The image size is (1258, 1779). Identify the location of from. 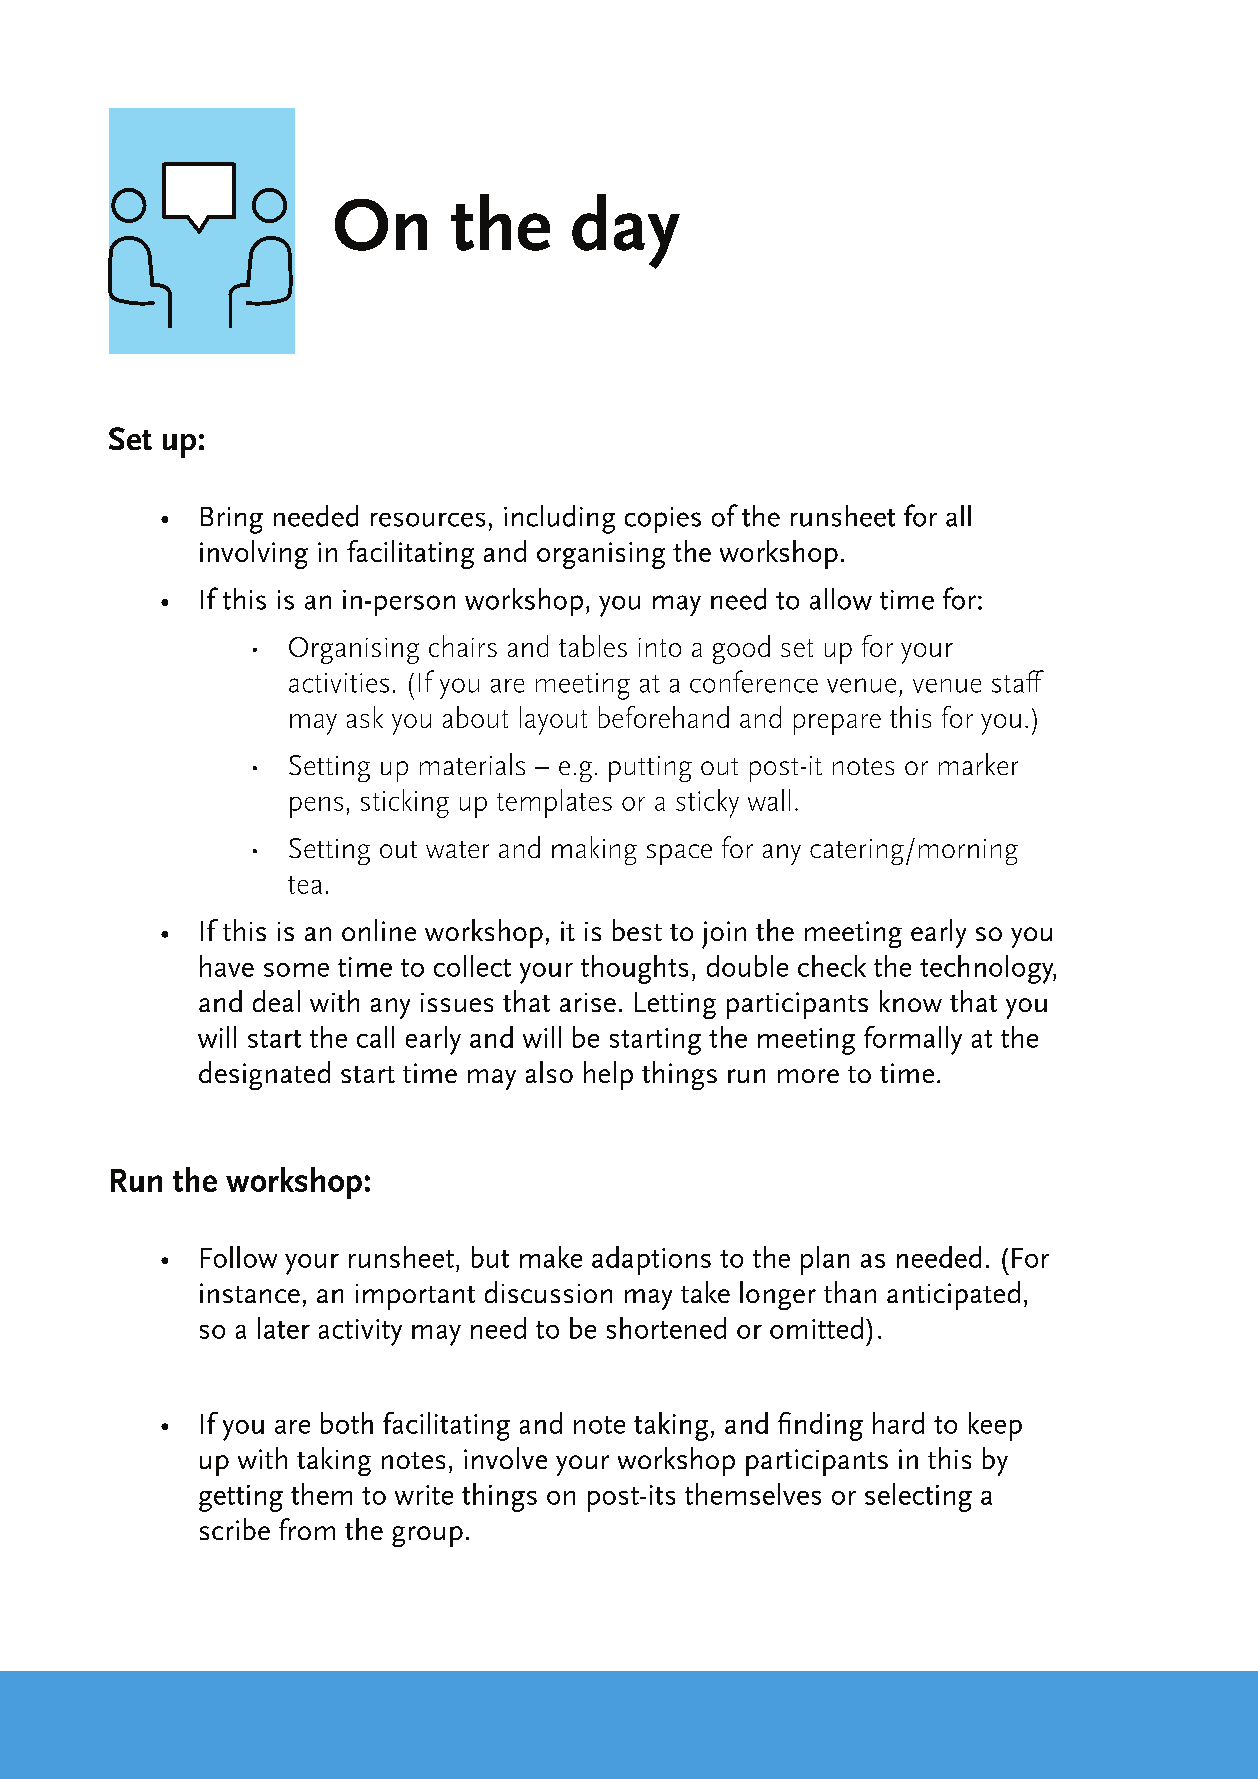
(307, 1529).
